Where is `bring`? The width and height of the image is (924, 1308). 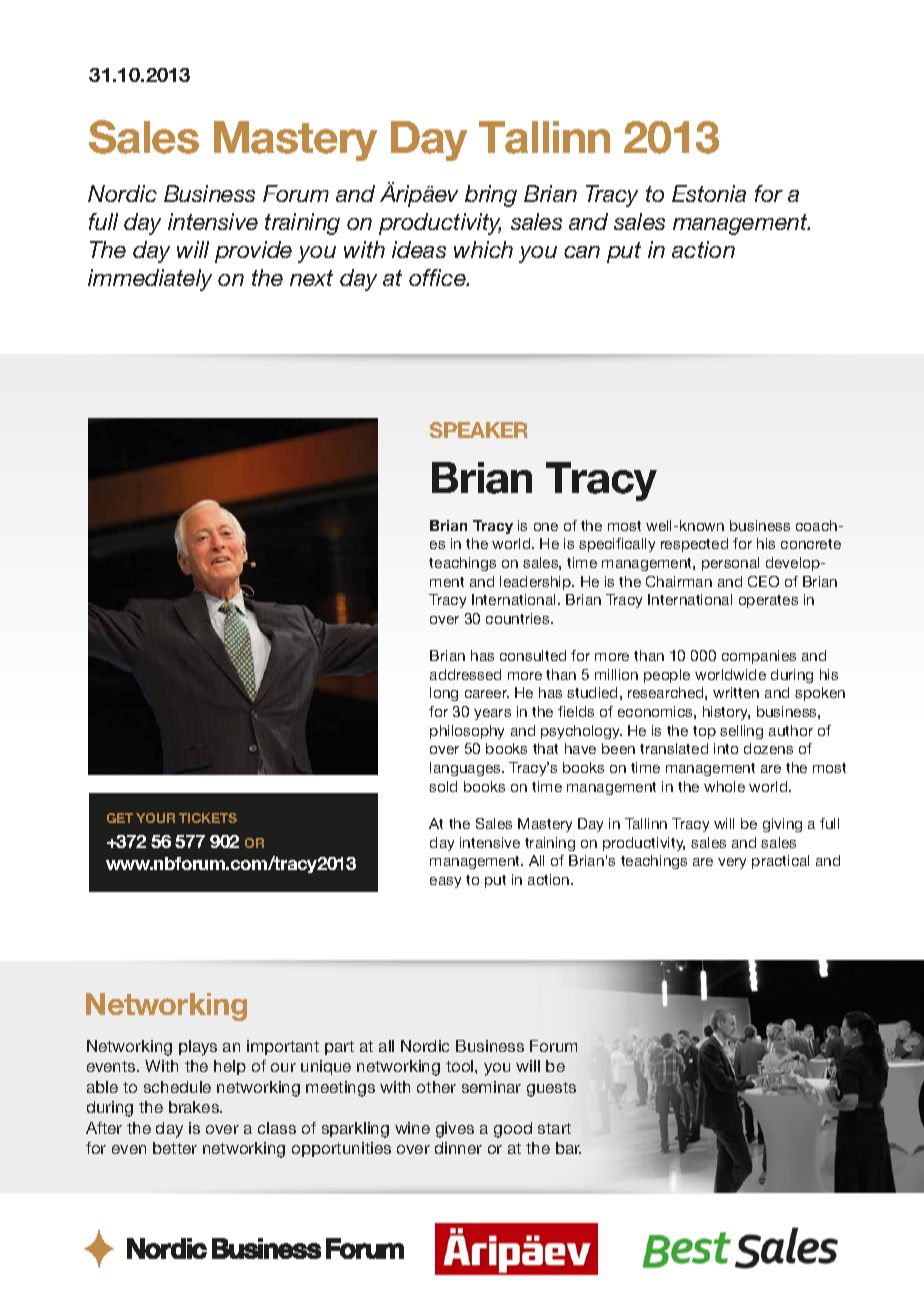
bring is located at coordinates (491, 196).
